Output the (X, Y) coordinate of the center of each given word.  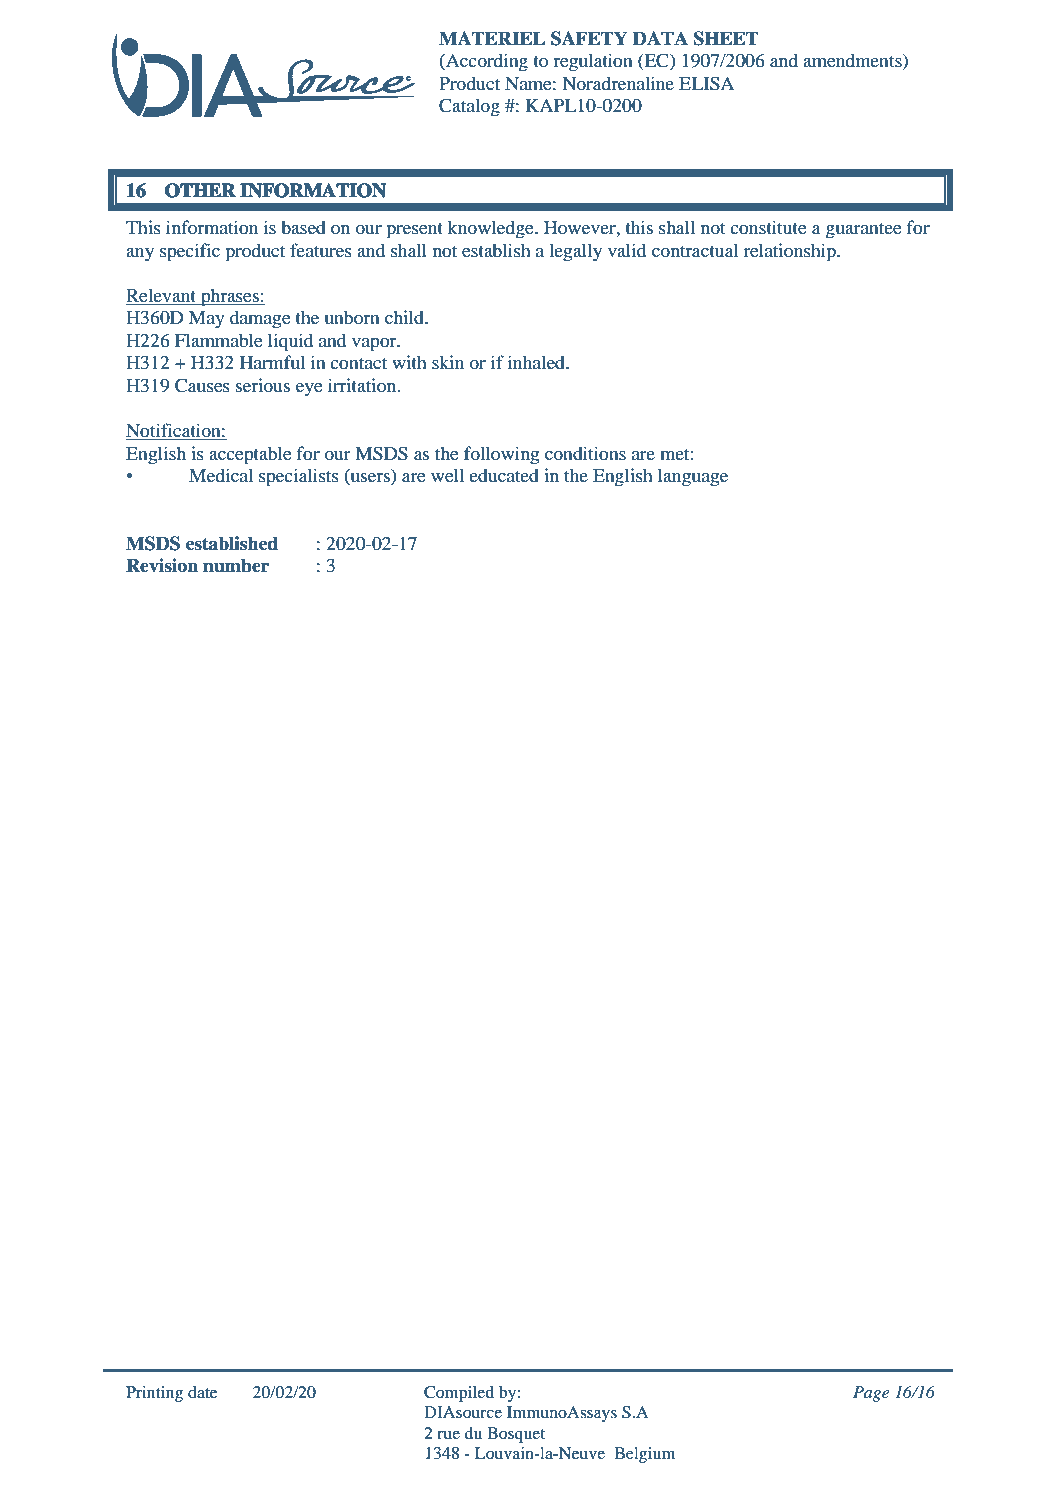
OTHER (200, 190)
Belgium (645, 1455)
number (236, 565)
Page (871, 1394)
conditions (585, 453)
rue (448, 1435)
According (486, 62)
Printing (154, 1394)
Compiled (459, 1394)
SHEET (726, 38)
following (501, 455)
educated (504, 475)
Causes (202, 385)
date (202, 1392)
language (693, 477)
